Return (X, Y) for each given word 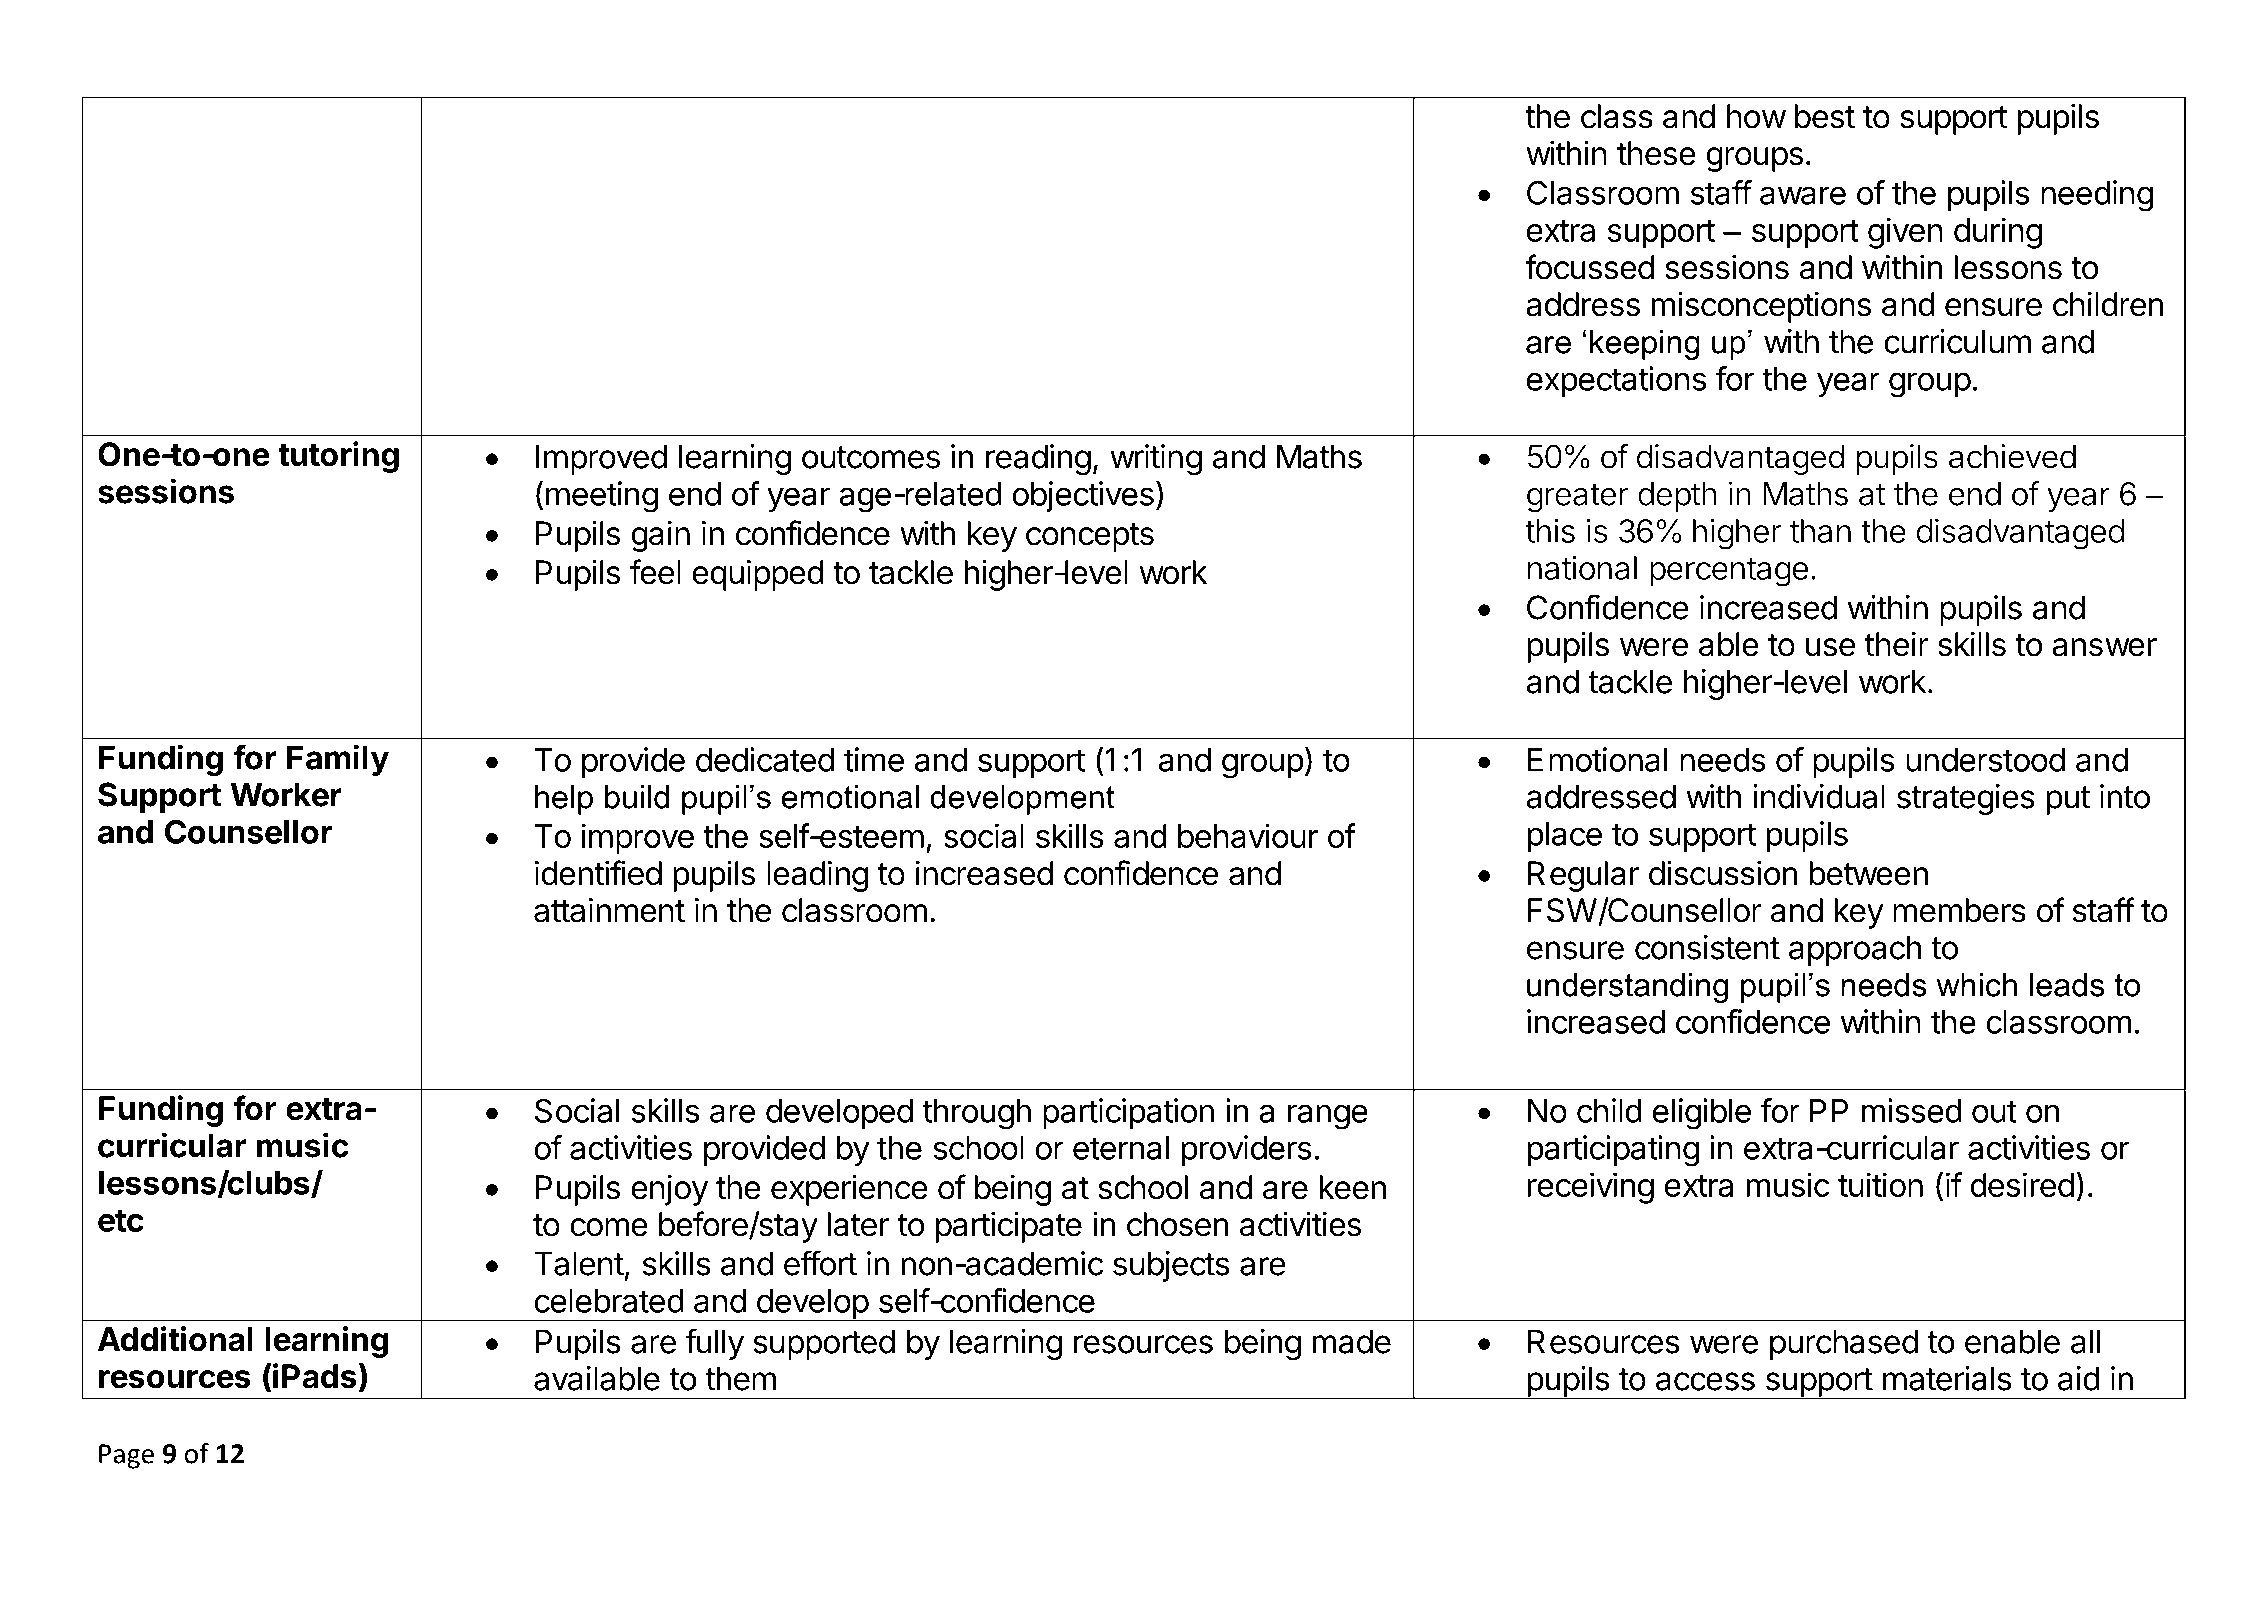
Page (126, 1456)
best (1825, 116)
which (1977, 985)
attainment (609, 910)
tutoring (338, 457)
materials (1947, 1378)
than (1820, 531)
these (1656, 153)
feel (655, 572)
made (1351, 1341)
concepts (1090, 537)
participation (1128, 1113)
